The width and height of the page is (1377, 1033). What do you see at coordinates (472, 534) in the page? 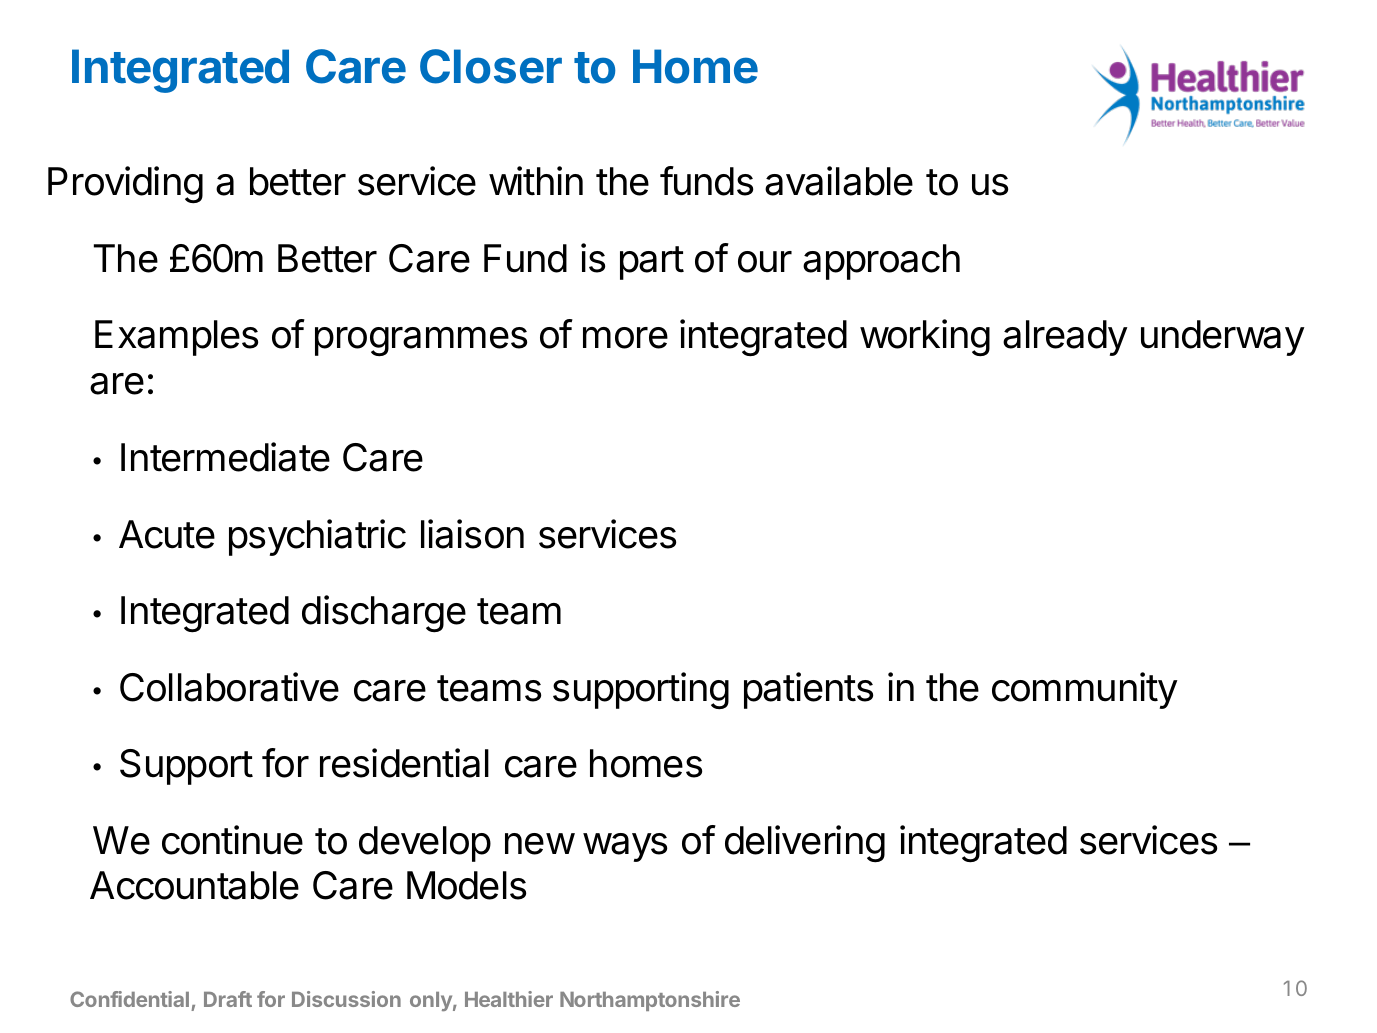
I see `liaison` at bounding box center [472, 534].
